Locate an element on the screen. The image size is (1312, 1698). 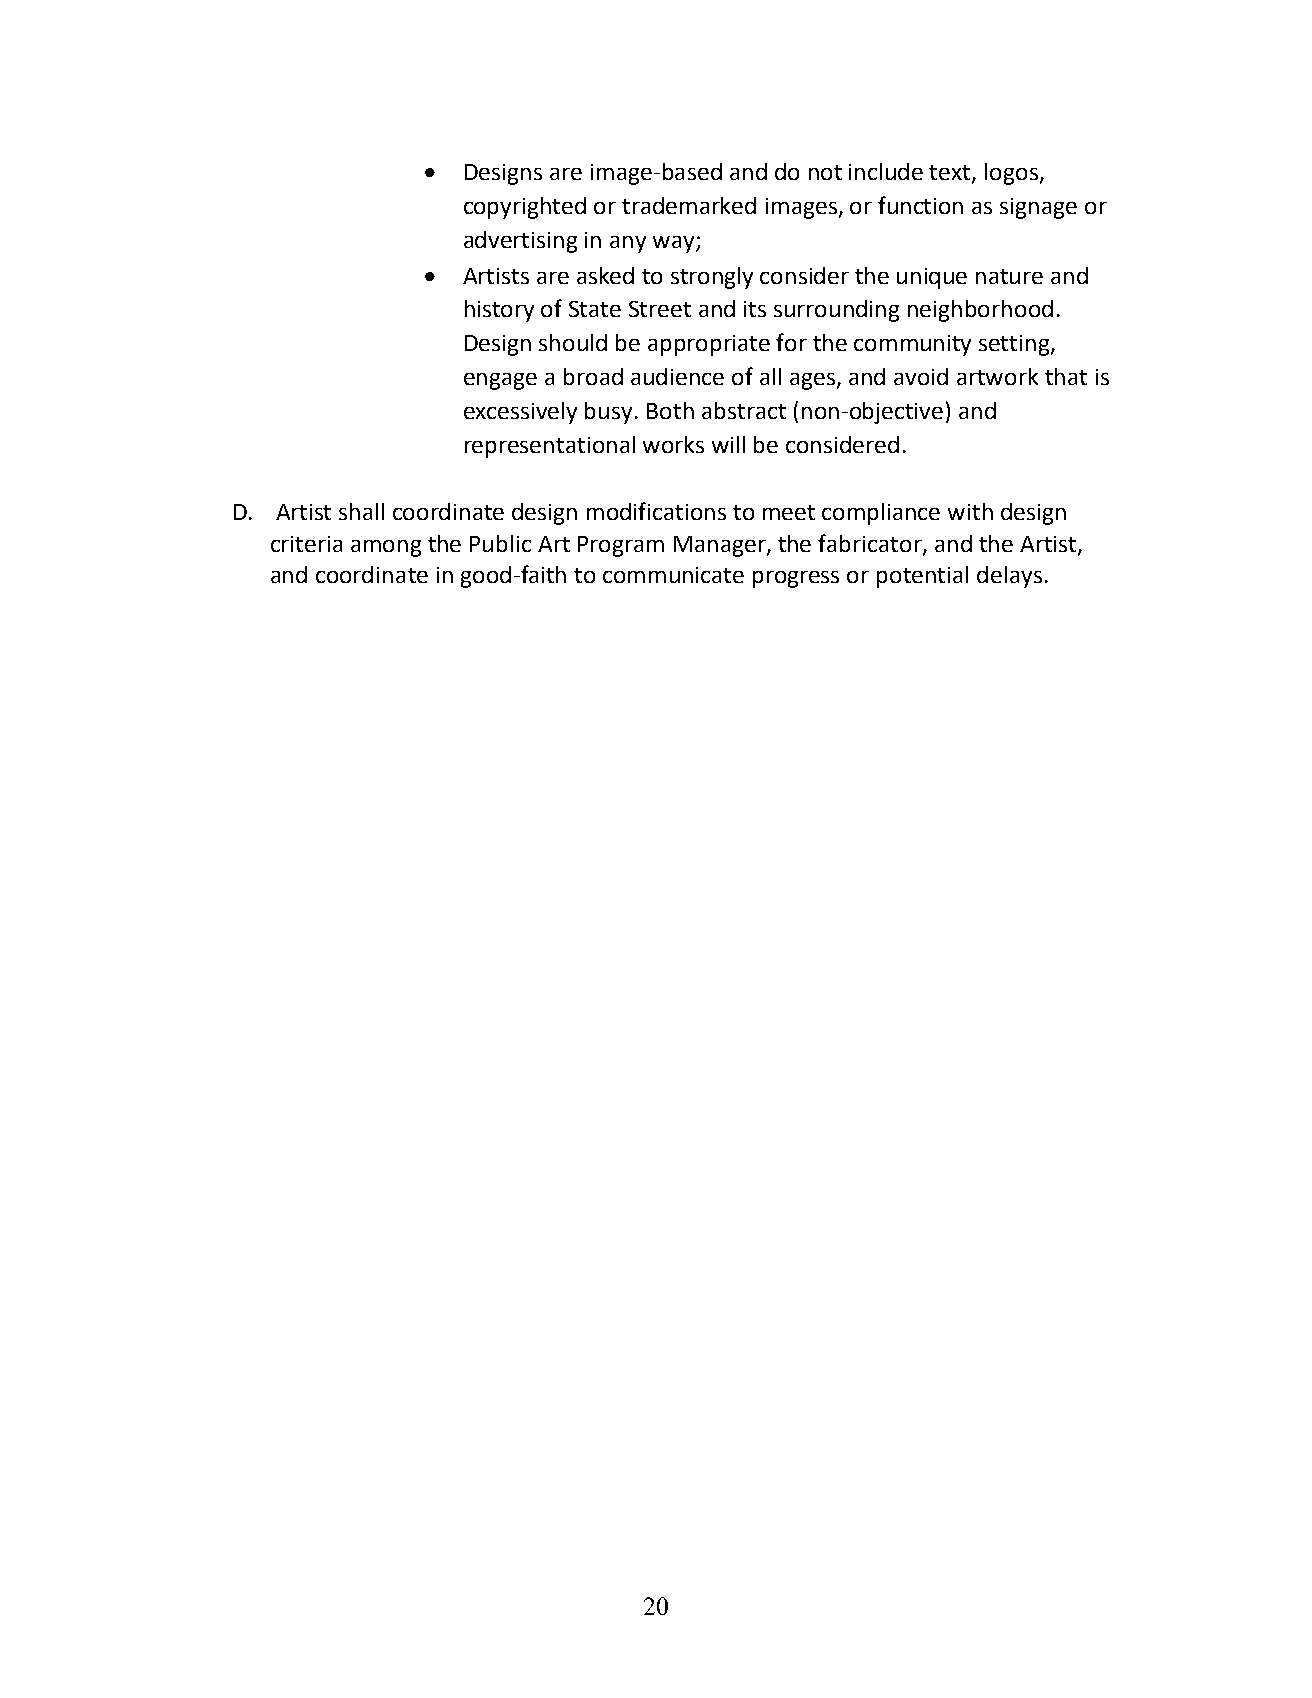
history is located at coordinates (499, 311).
